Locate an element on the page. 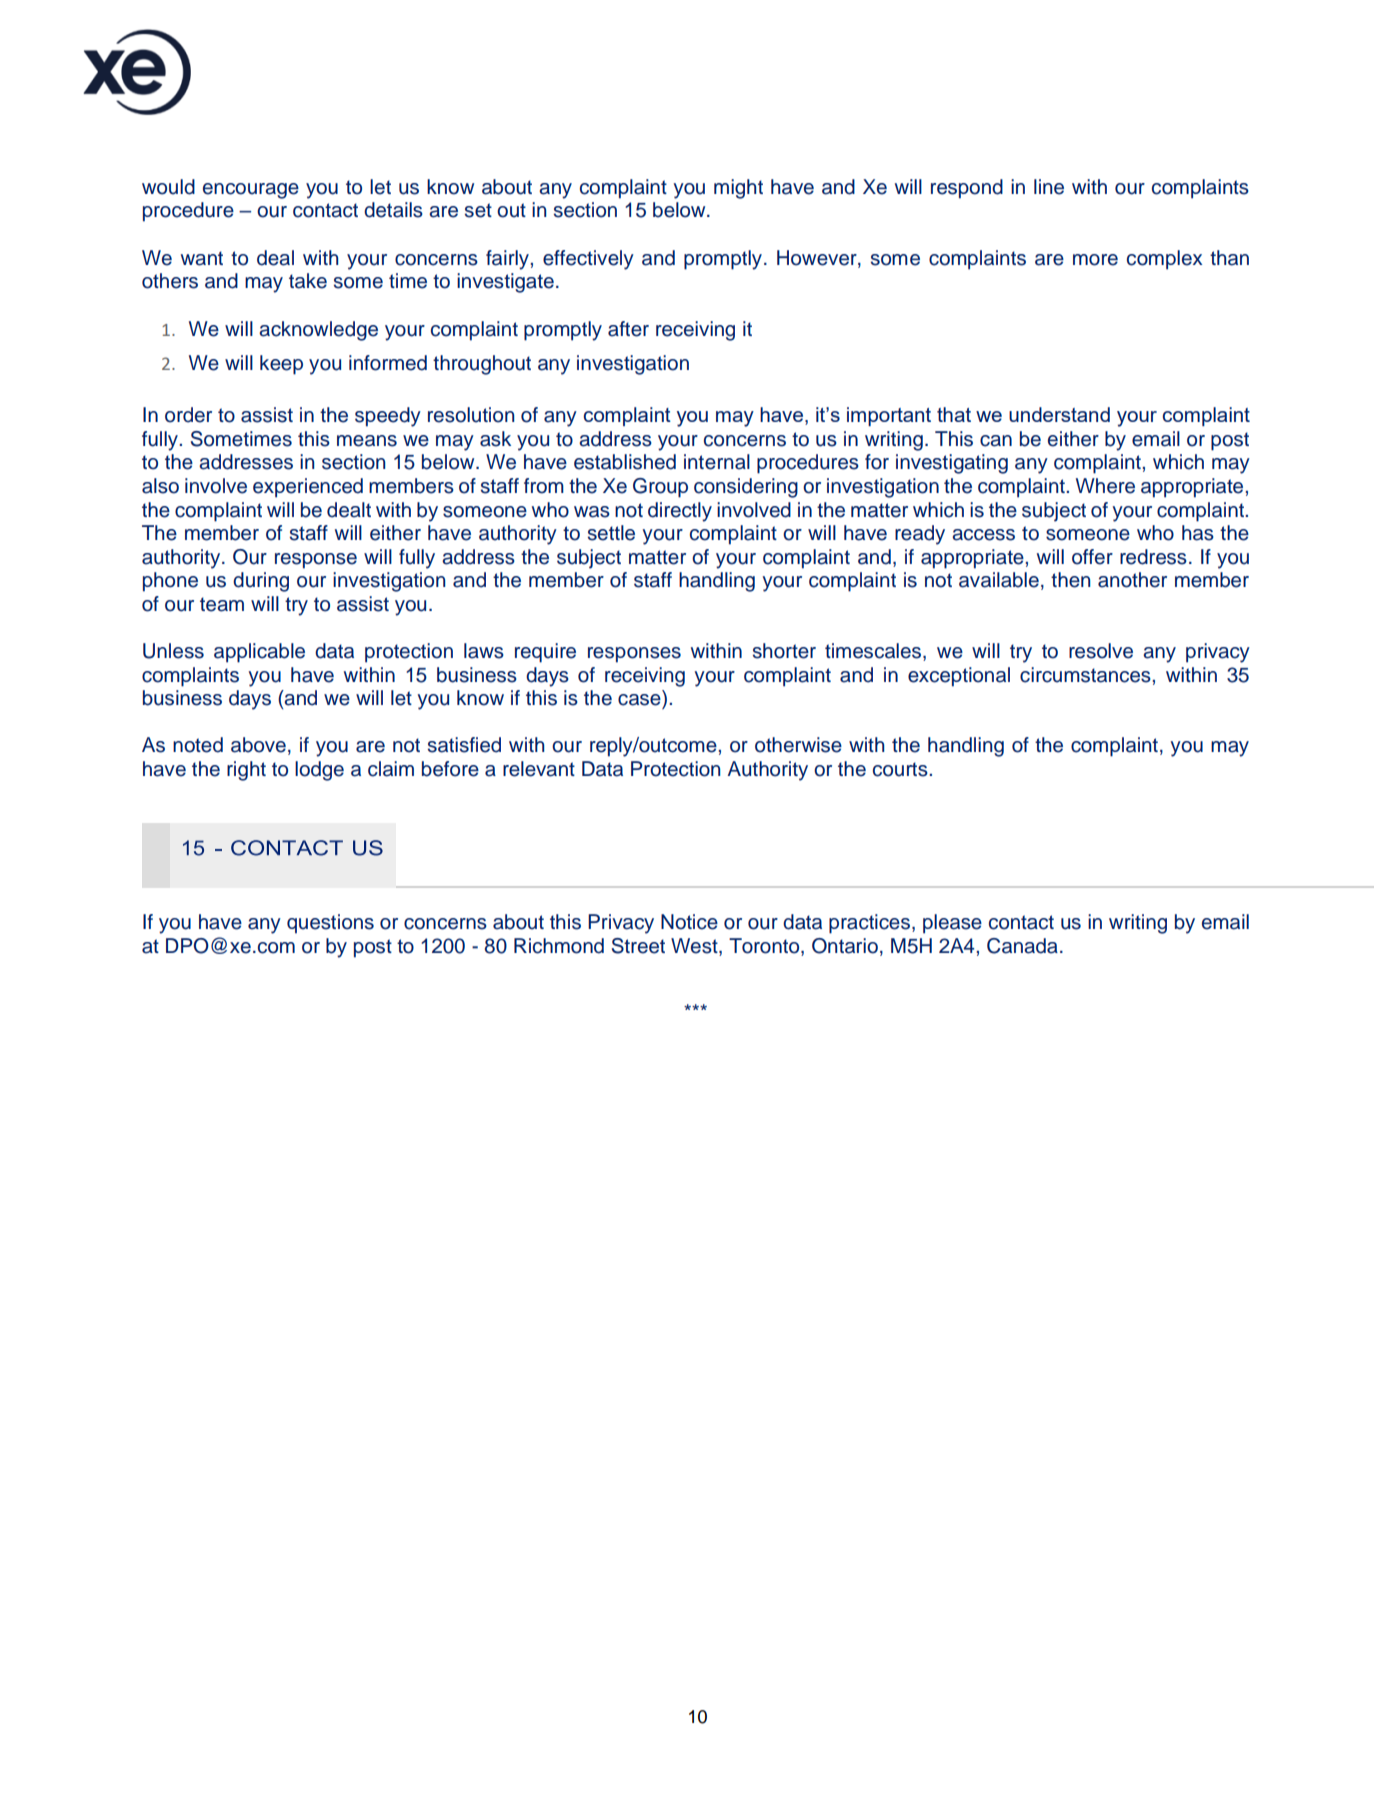 Image resolution: width=1395 pixels, height=1805 pixels. questions is located at coordinates (330, 924).
